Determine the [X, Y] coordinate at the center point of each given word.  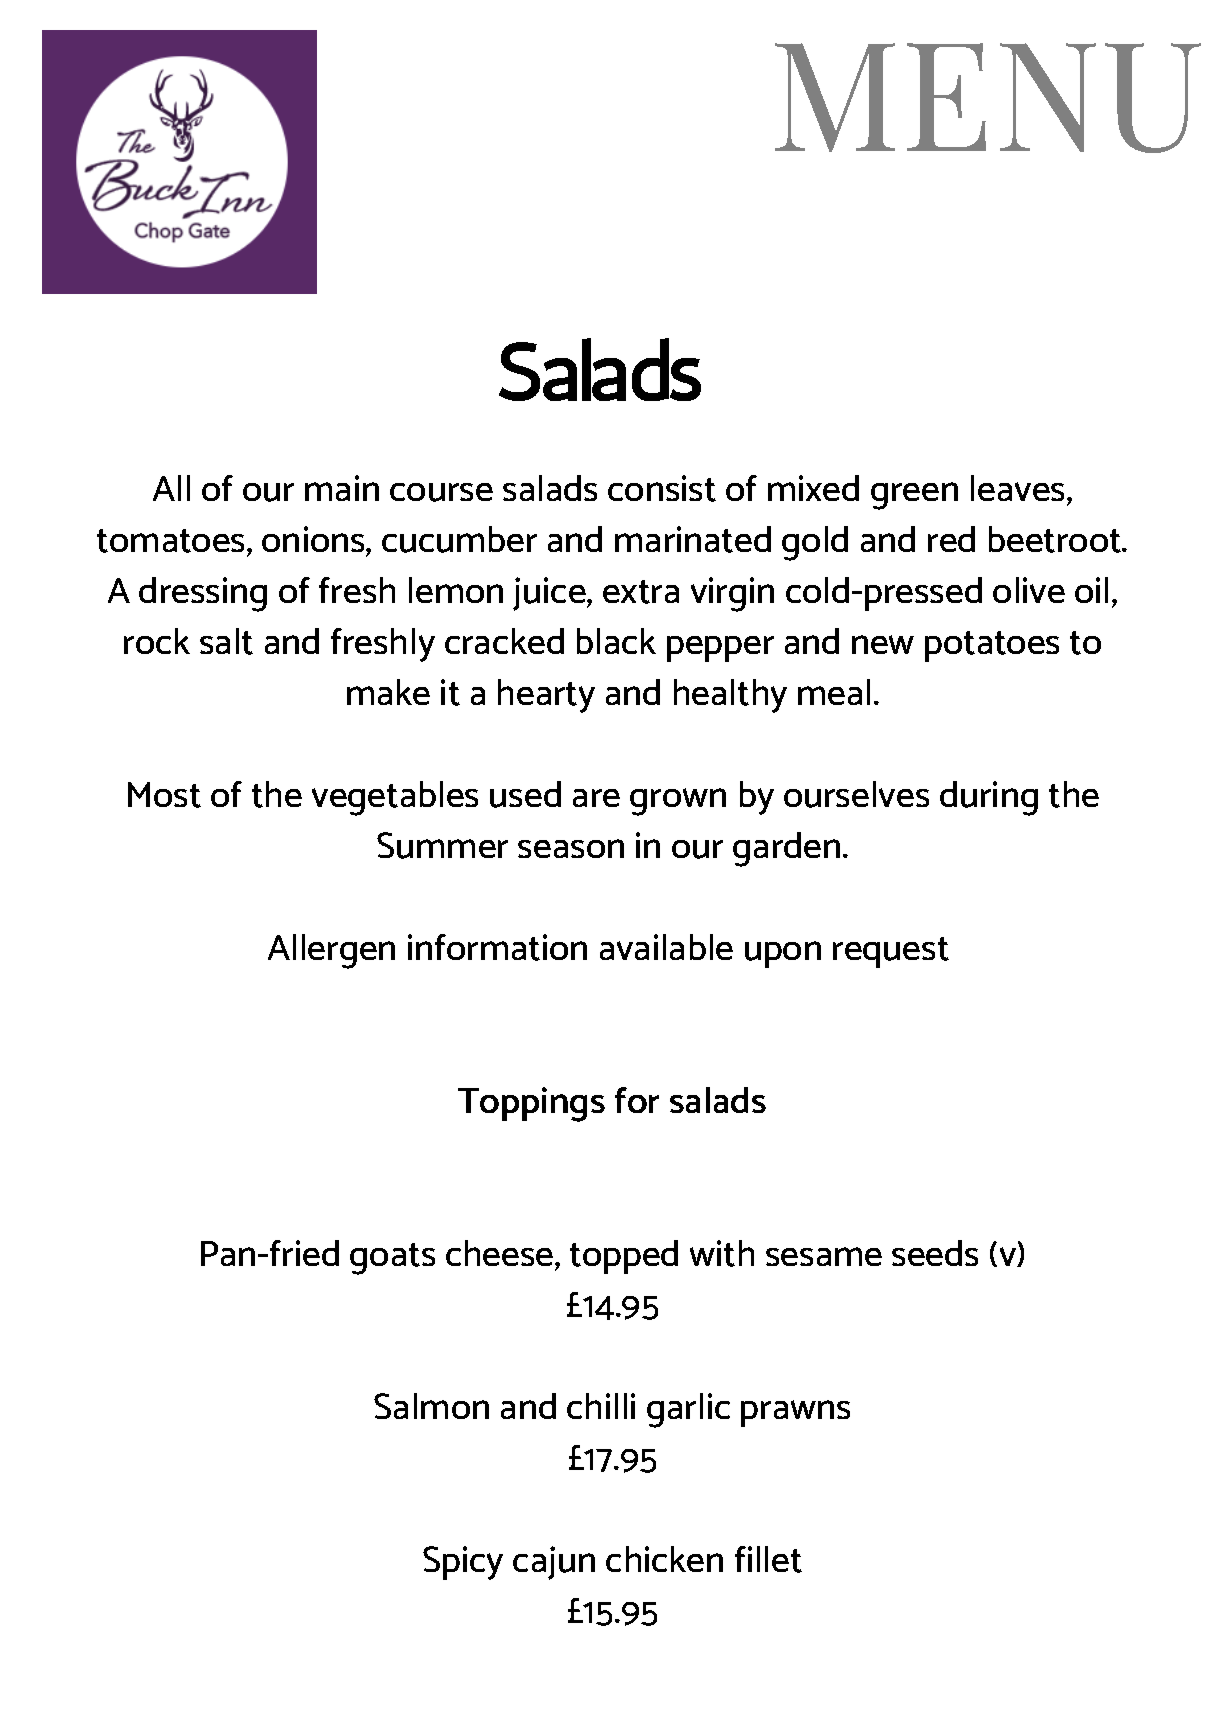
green [914, 496]
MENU [988, 98]
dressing [203, 594]
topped [624, 1257]
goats [392, 1259]
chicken [664, 1559]
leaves [1019, 490]
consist [662, 488]
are [596, 798]
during [989, 798]
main [342, 488]
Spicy [463, 1563]
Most [164, 795]
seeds [935, 1253]
